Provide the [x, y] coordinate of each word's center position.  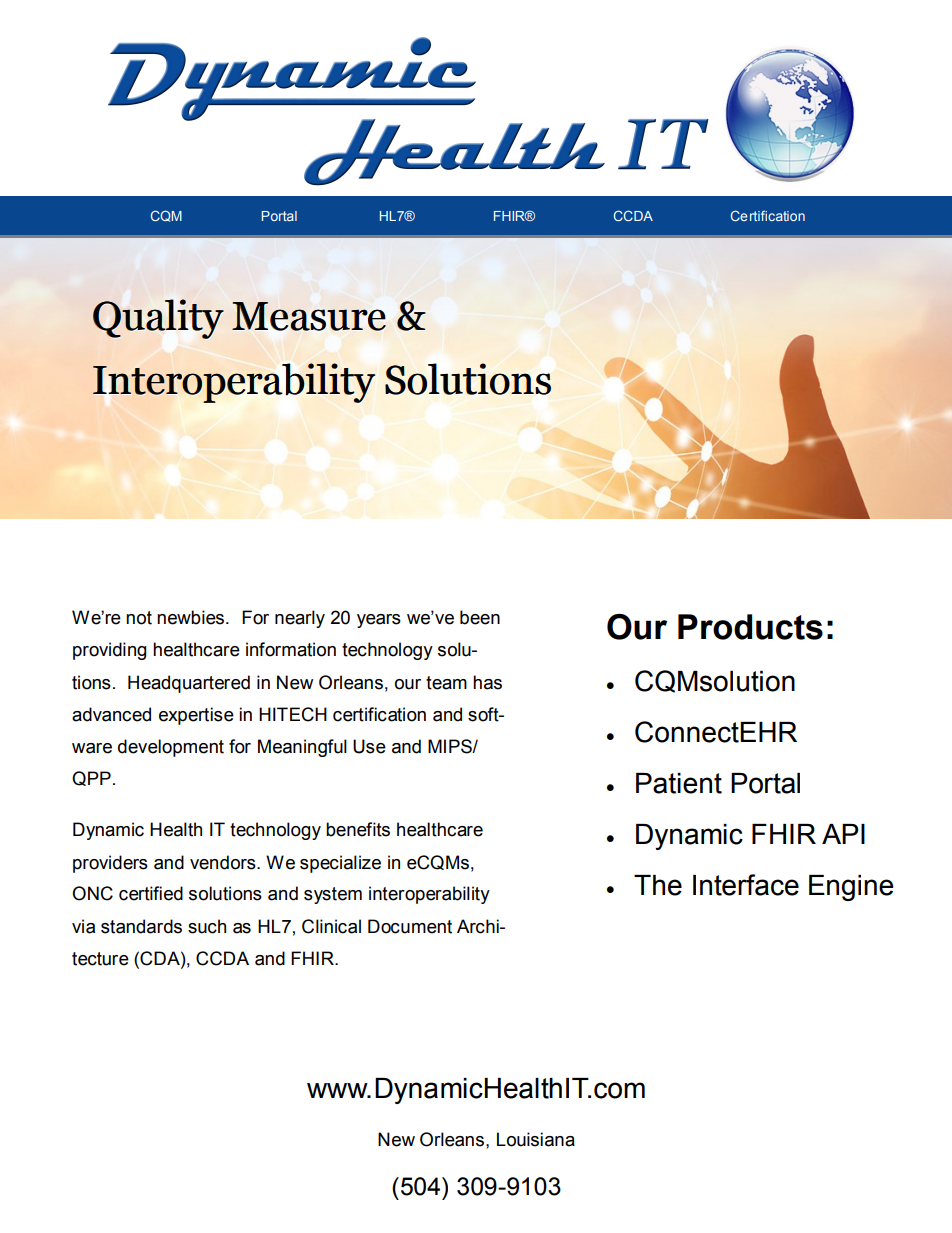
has [487, 682]
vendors [224, 862]
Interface [746, 885]
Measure [309, 316]
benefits [358, 829]
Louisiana [536, 1139]
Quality [158, 319]
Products [750, 627]
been [480, 617]
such [207, 926]
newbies [190, 617]
